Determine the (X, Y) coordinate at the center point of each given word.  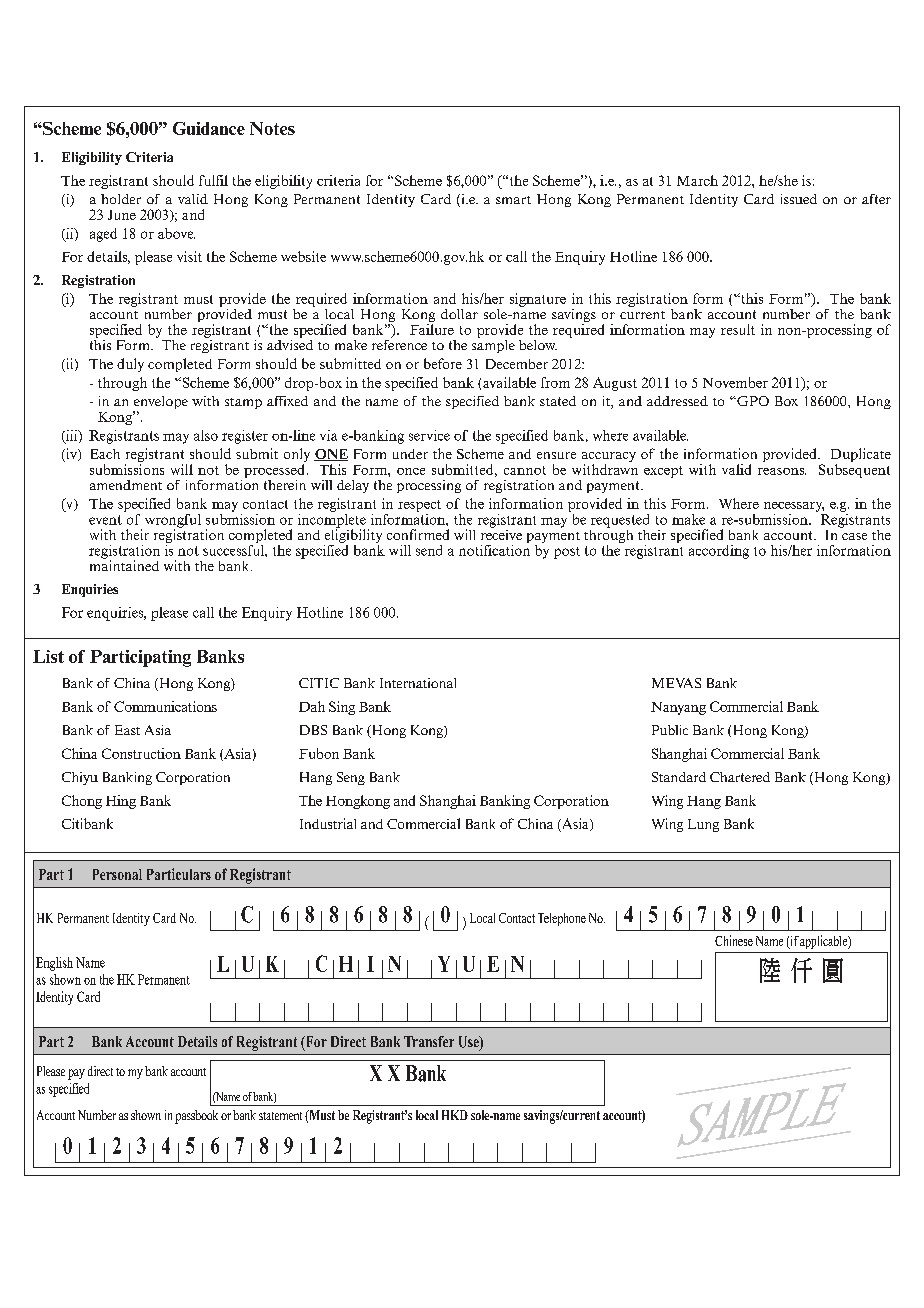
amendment (126, 485)
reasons (782, 471)
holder (121, 199)
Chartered (740, 777)
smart (513, 200)
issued (799, 199)
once (411, 471)
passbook (196, 1117)
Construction (141, 753)
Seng (351, 778)
